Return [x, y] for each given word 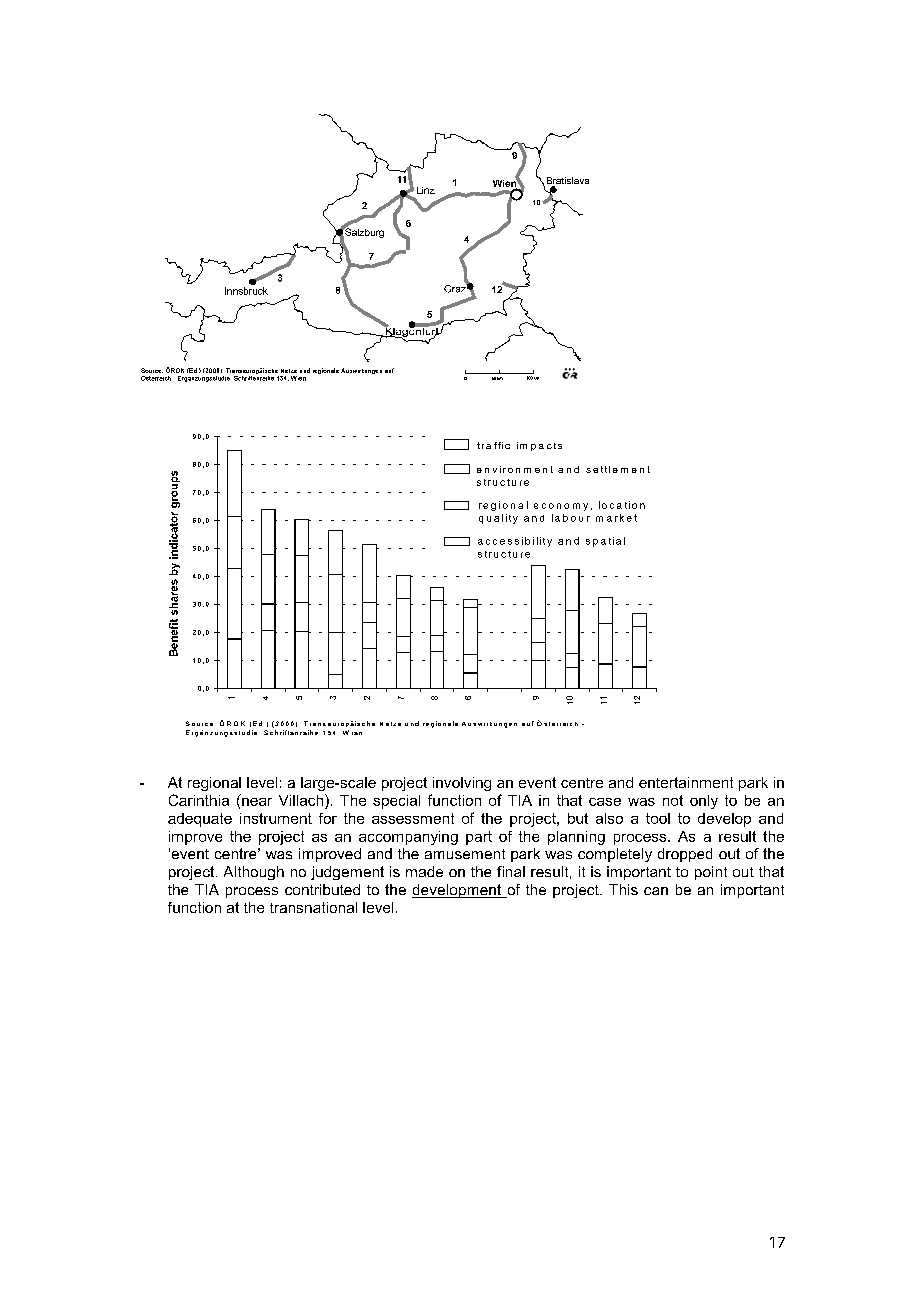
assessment [413, 818]
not [673, 800]
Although [254, 873]
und [305, 370]
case [605, 802]
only [704, 802]
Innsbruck [246, 291]
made [424, 871]
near [257, 802]
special [396, 802]
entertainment [686, 782]
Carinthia [199, 800]
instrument [276, 818]
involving [462, 784]
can [656, 891]
